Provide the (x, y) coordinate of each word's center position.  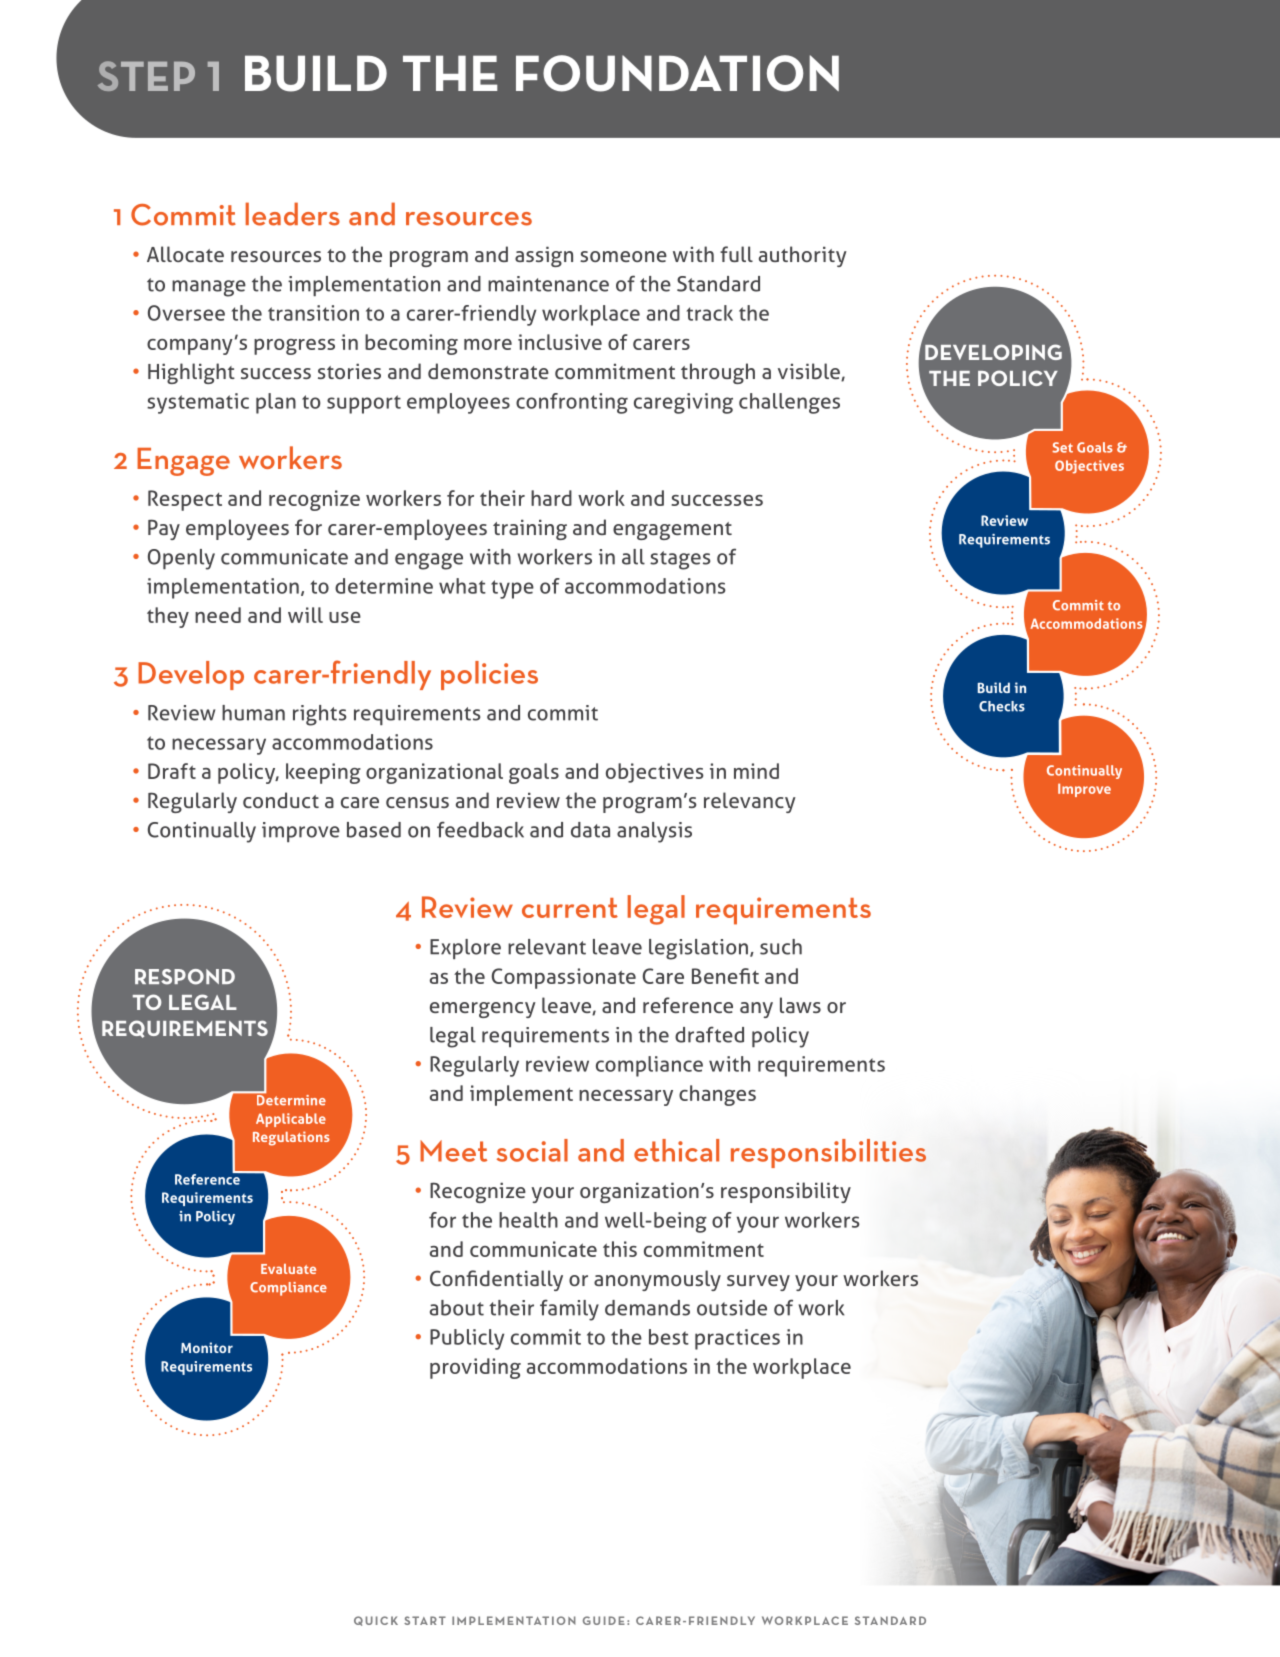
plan (276, 403)
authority (803, 256)
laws (800, 1005)
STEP (146, 76)
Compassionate (564, 978)
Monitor (207, 1347)
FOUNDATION (677, 73)
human (253, 713)
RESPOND (185, 977)
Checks (1002, 706)
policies (489, 675)
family (569, 1310)
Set (1062, 447)
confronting (572, 403)
